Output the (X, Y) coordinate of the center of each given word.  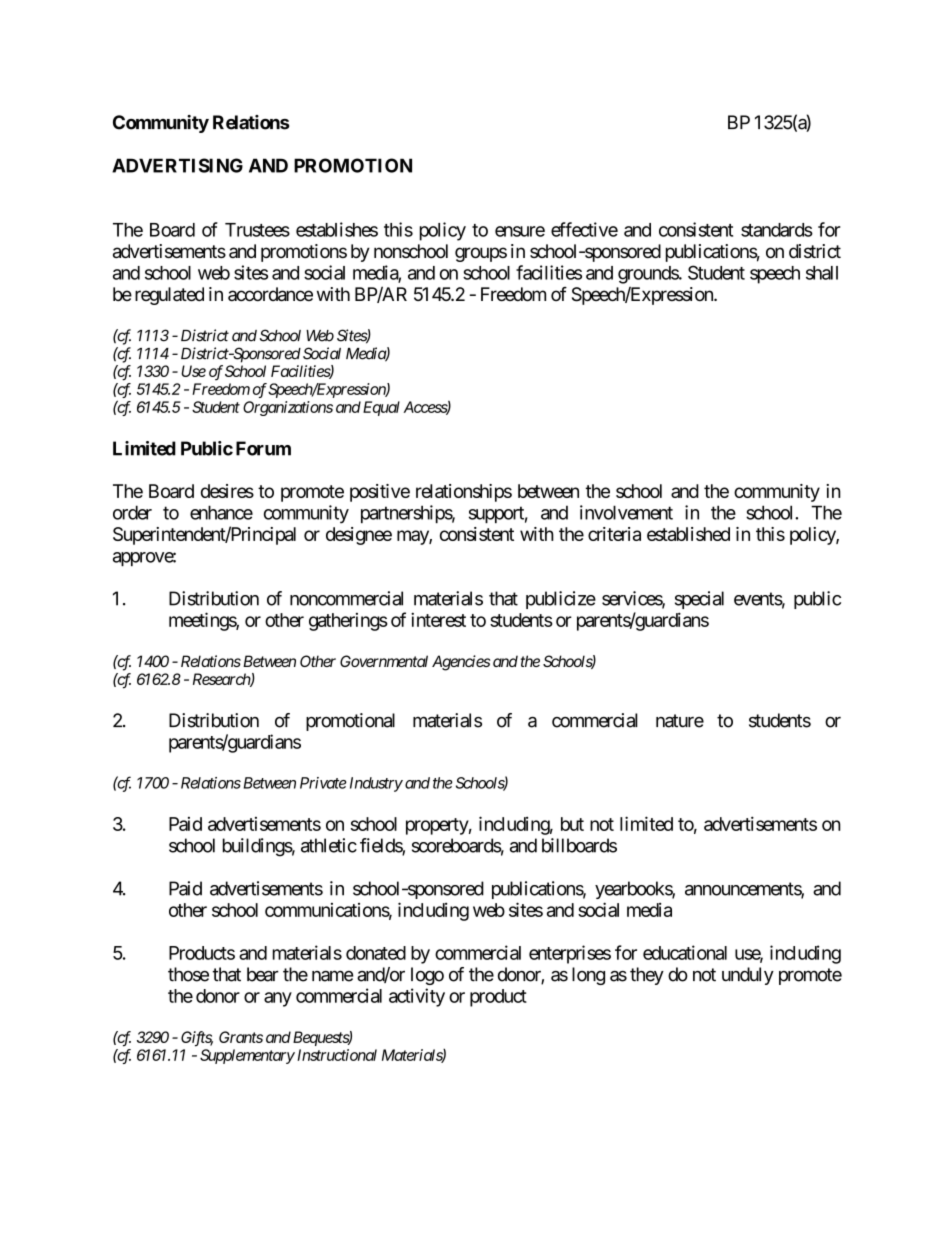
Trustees (257, 230)
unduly (748, 976)
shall (822, 273)
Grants (241, 1037)
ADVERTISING (177, 165)
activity (417, 997)
